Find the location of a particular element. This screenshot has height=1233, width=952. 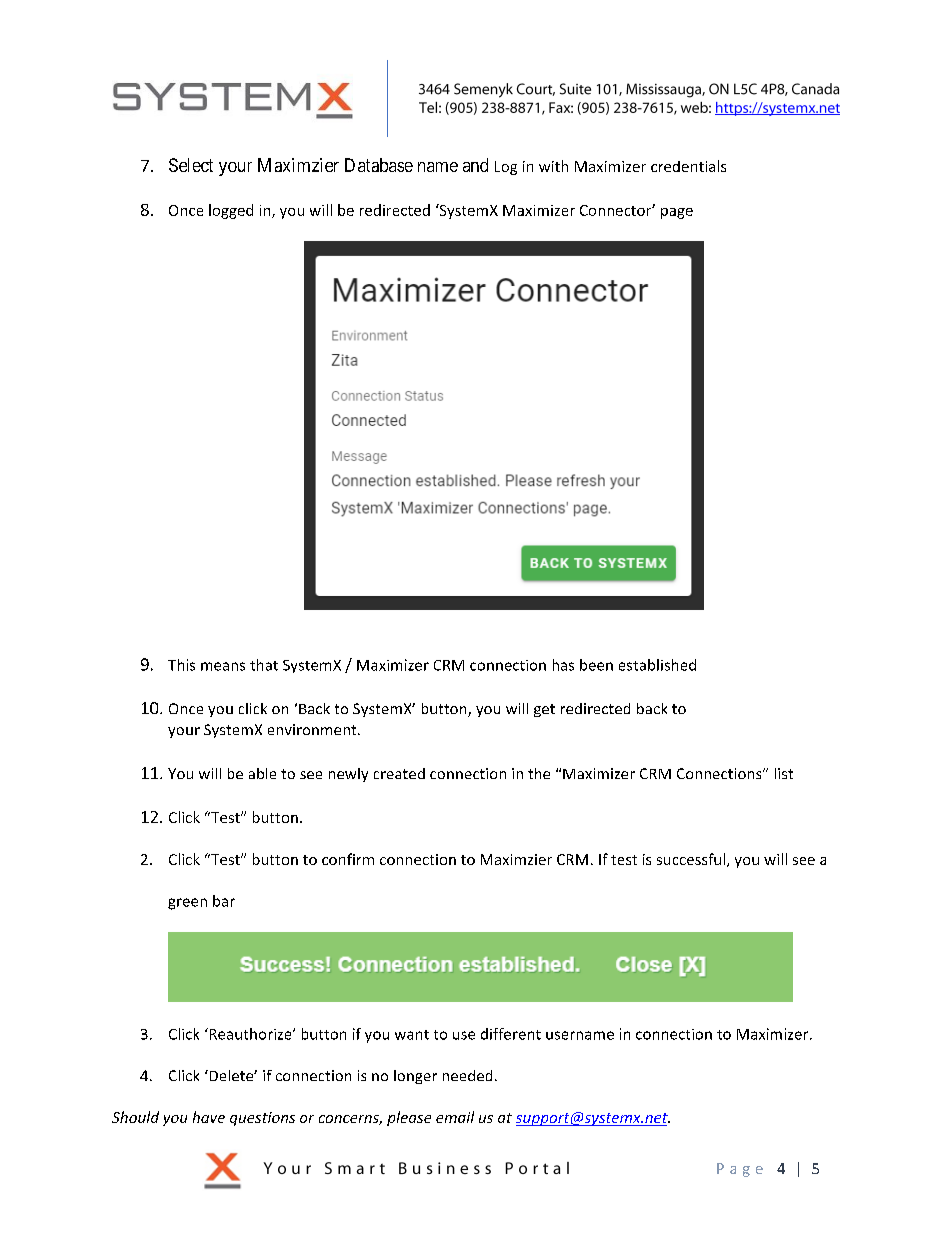

have is located at coordinates (209, 1117).
